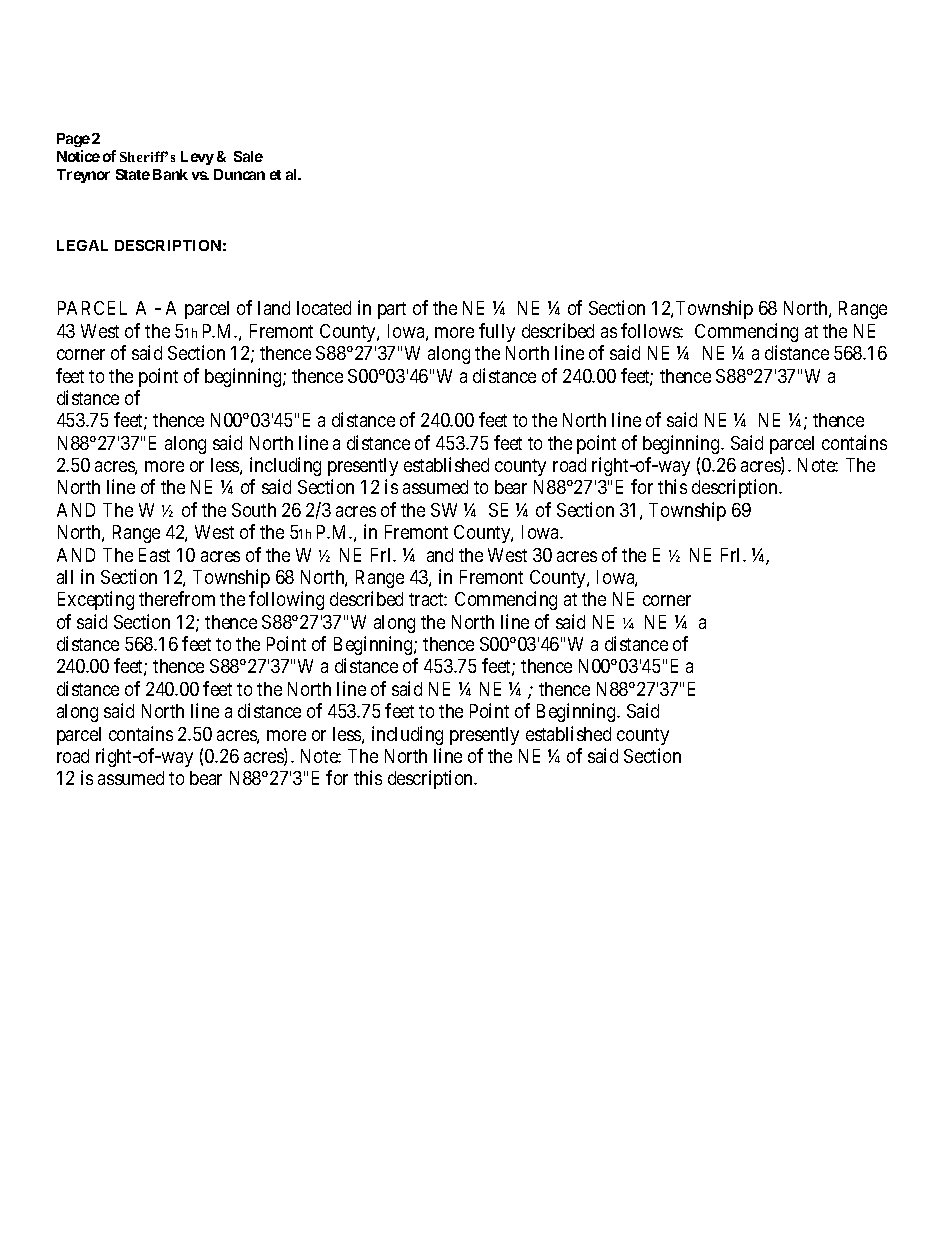 The width and height of the document is (952, 1233). Describe the element at coordinates (286, 600) in the document. I see `following` at that location.
